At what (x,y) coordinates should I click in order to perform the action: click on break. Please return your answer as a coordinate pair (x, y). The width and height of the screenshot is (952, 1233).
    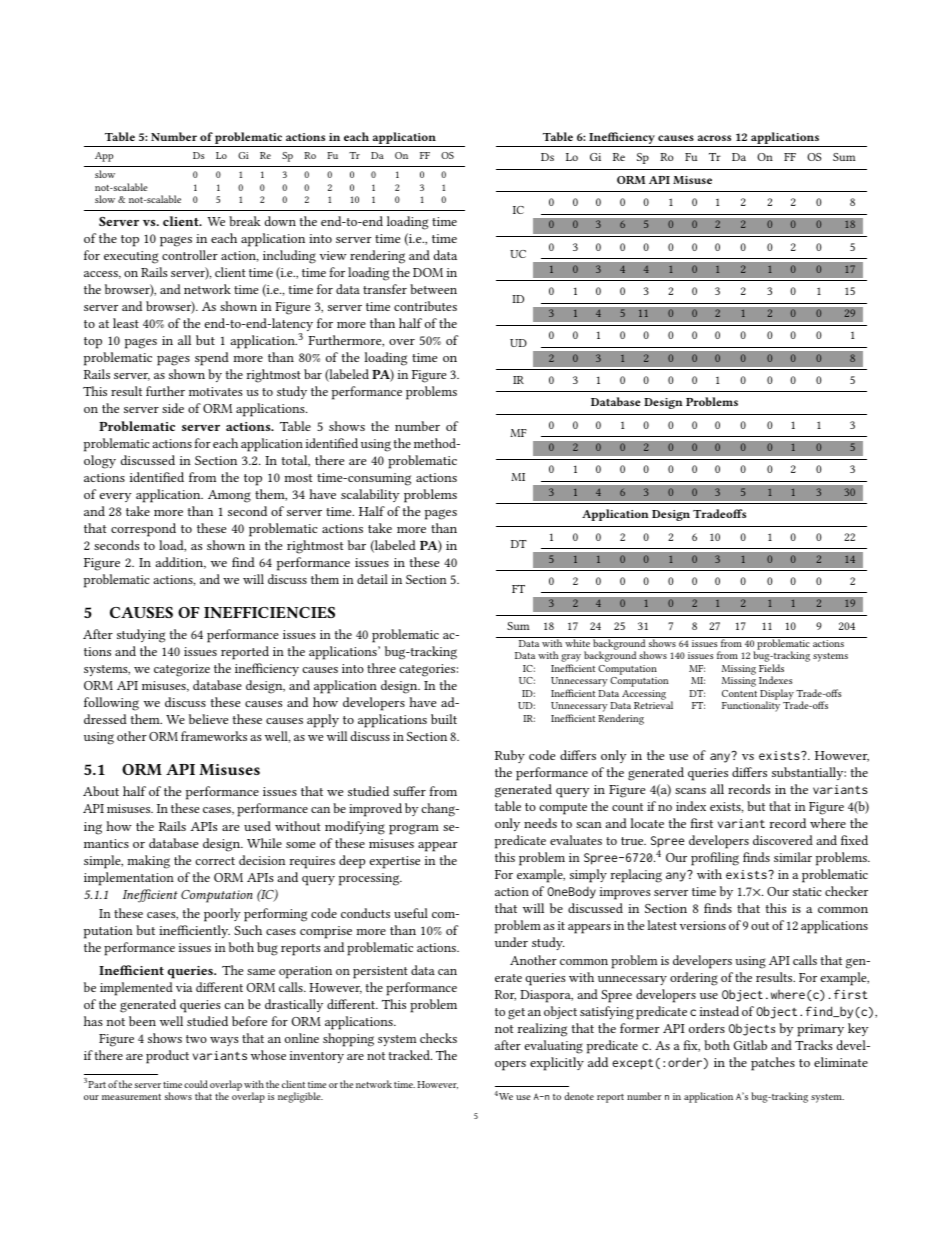
    Looking at the image, I should click on (245, 221).
